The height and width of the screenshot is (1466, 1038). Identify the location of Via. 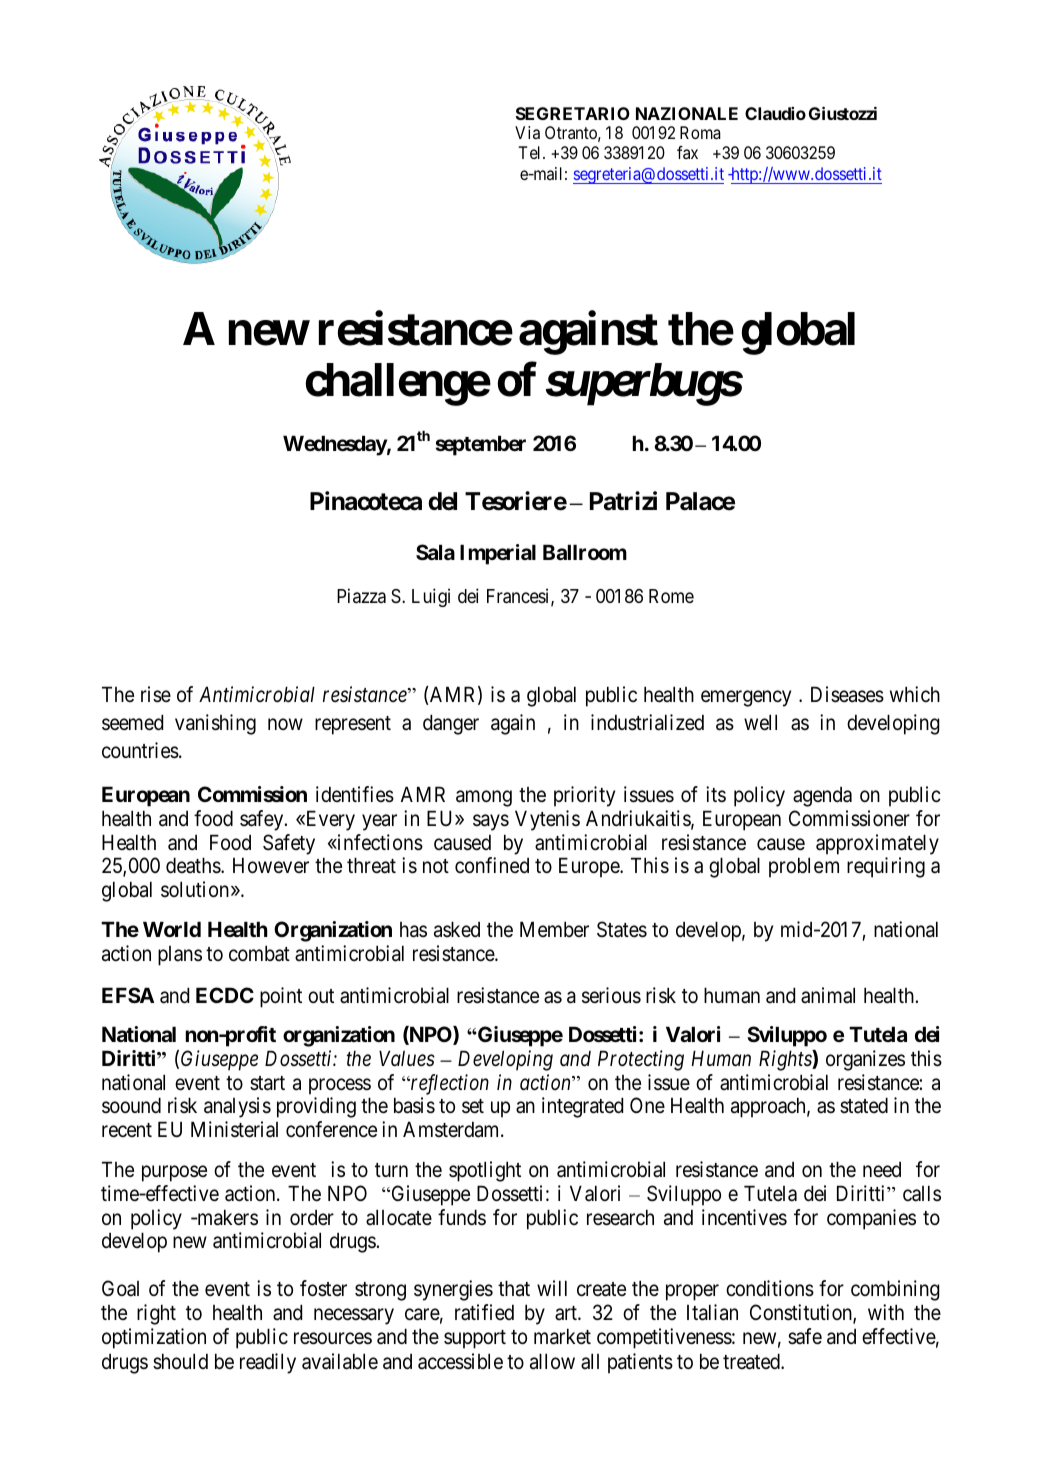
(527, 132).
